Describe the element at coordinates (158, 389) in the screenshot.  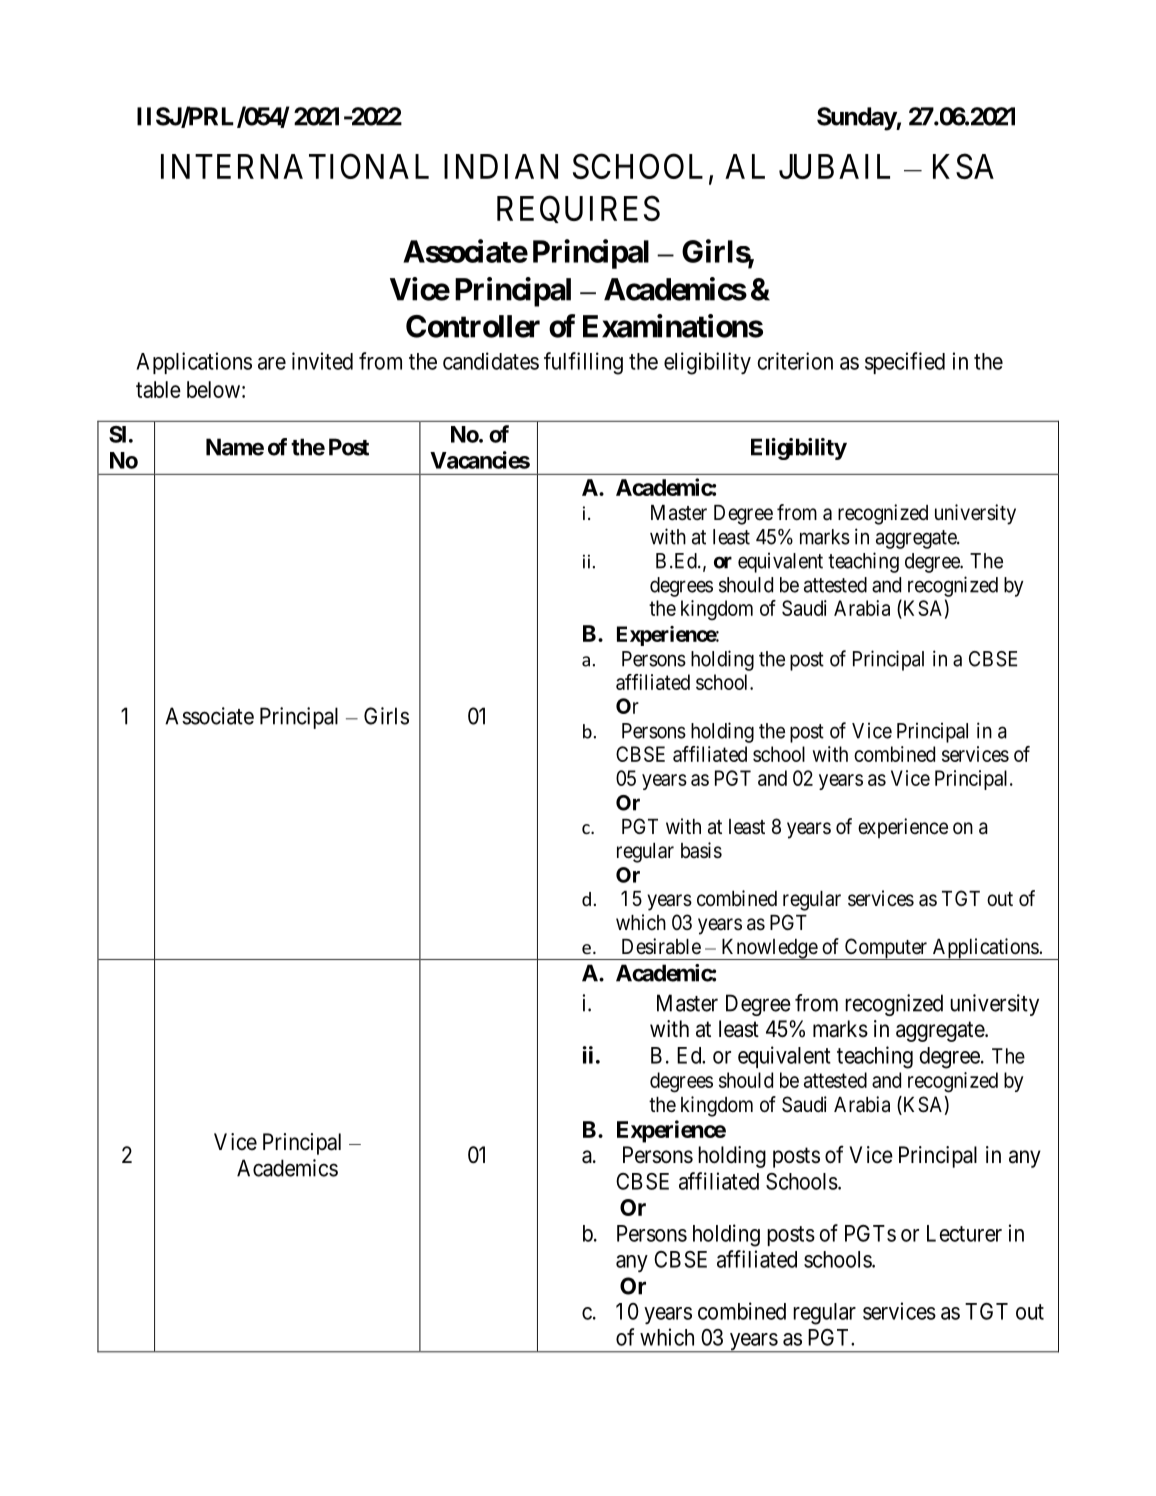
I see `table` at that location.
